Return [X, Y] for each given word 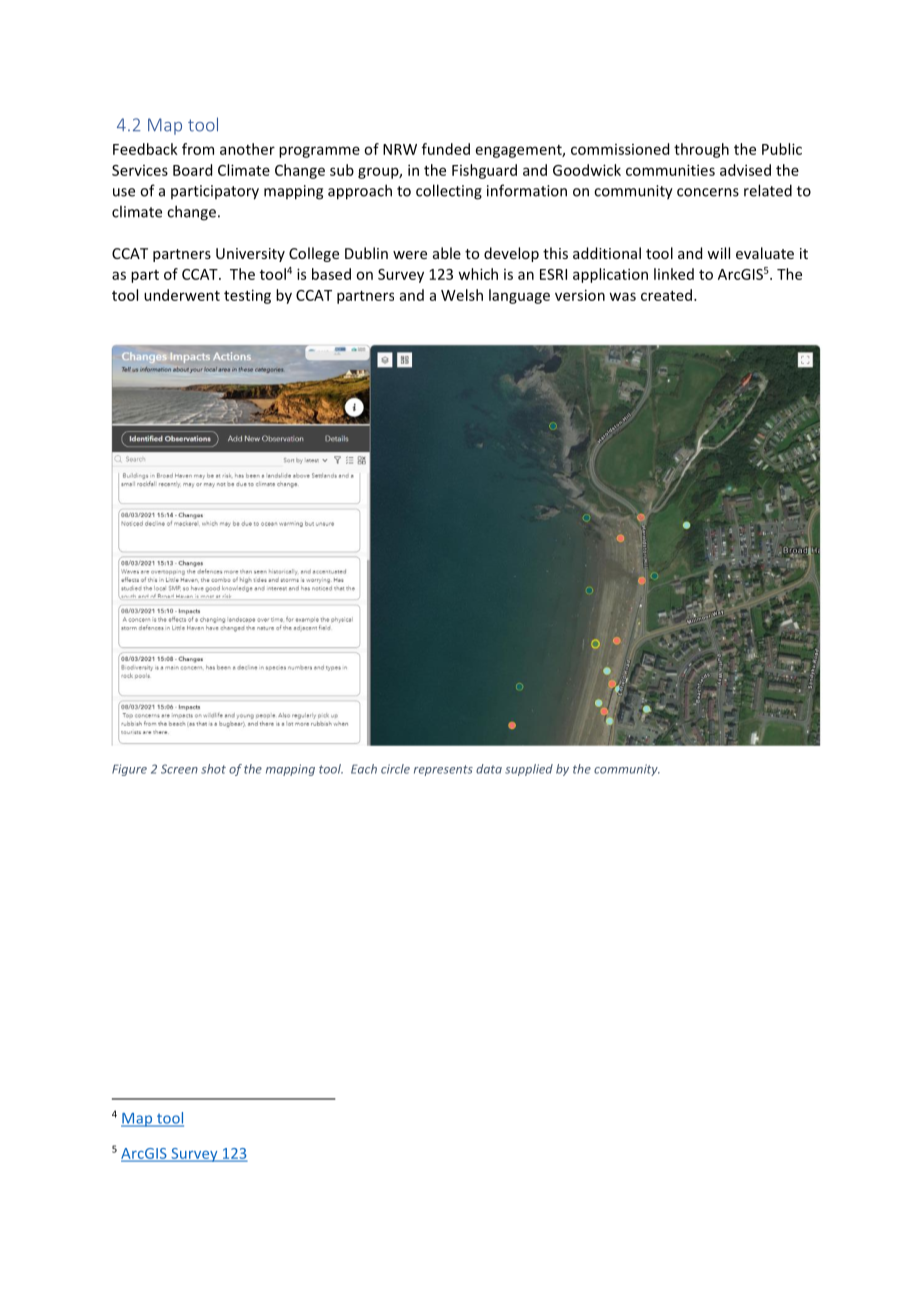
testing [247, 296]
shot [213, 769]
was [622, 296]
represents [443, 770]
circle [395, 769]
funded [446, 149]
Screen [179, 769]
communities [670, 170]
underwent [182, 295]
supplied [529, 770]
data [489, 769]
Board [192, 170]
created [668, 295]
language [519, 296]
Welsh [462, 295]
